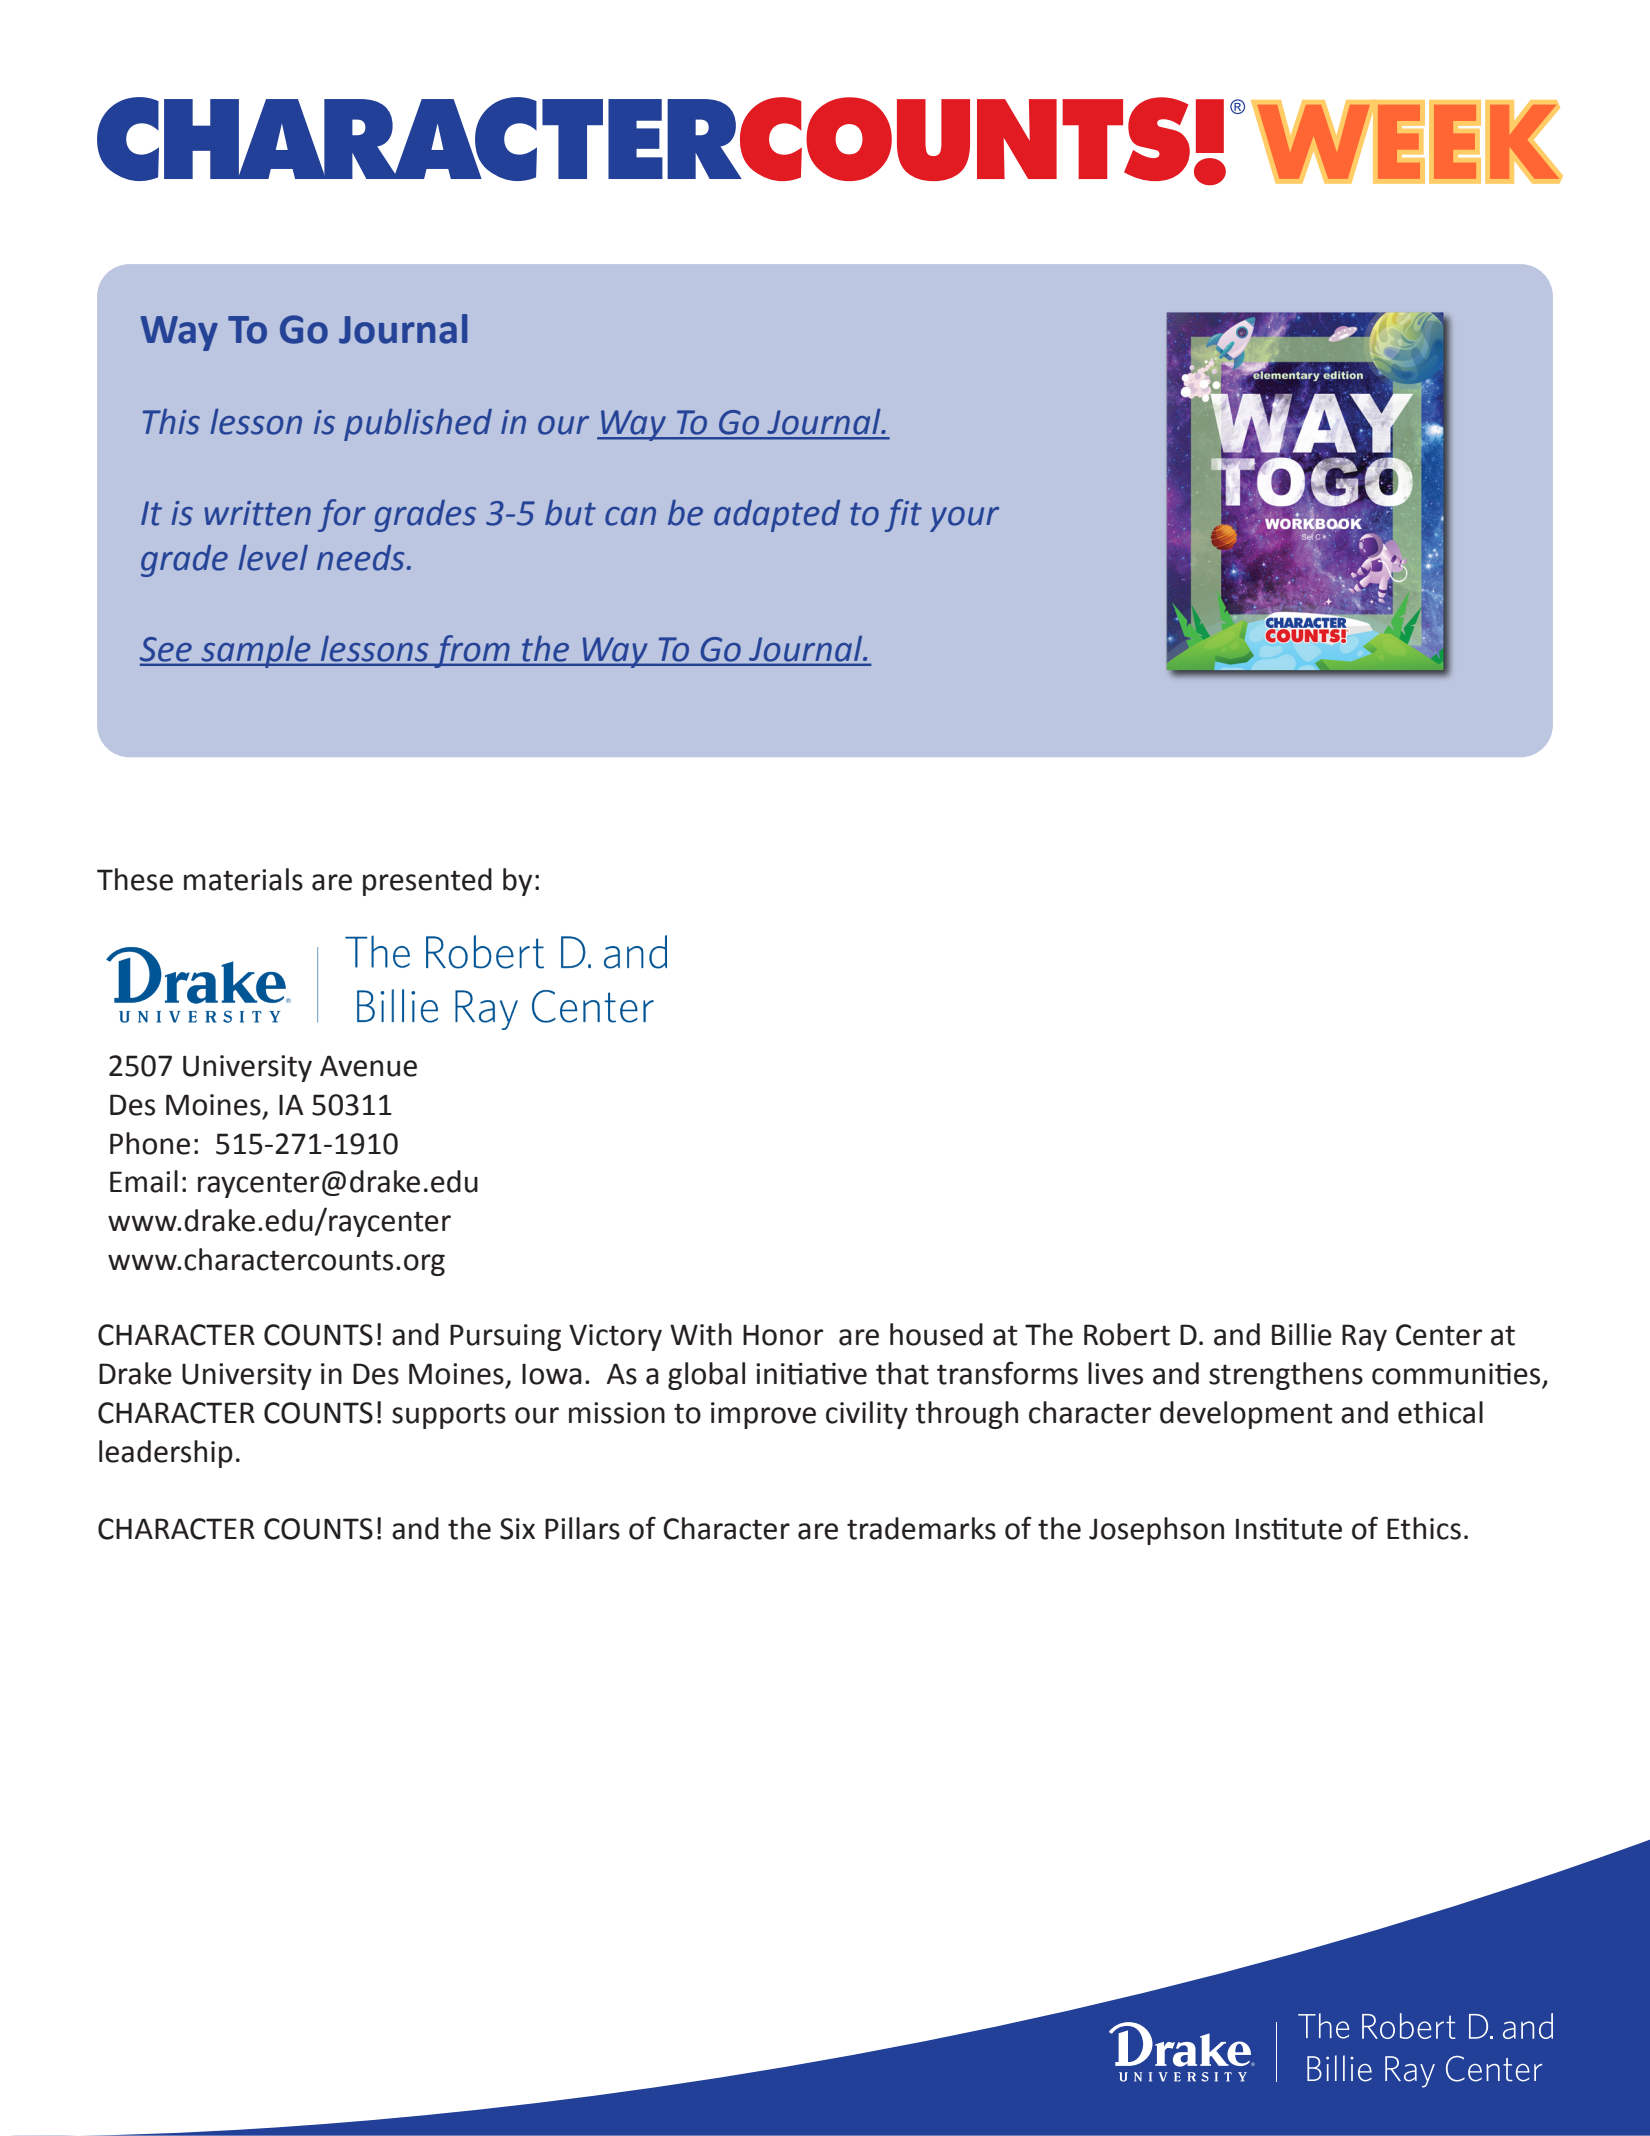 The width and height of the screenshot is (1650, 2136). Describe the element at coordinates (256, 652) in the screenshot. I see `sample` at that location.
